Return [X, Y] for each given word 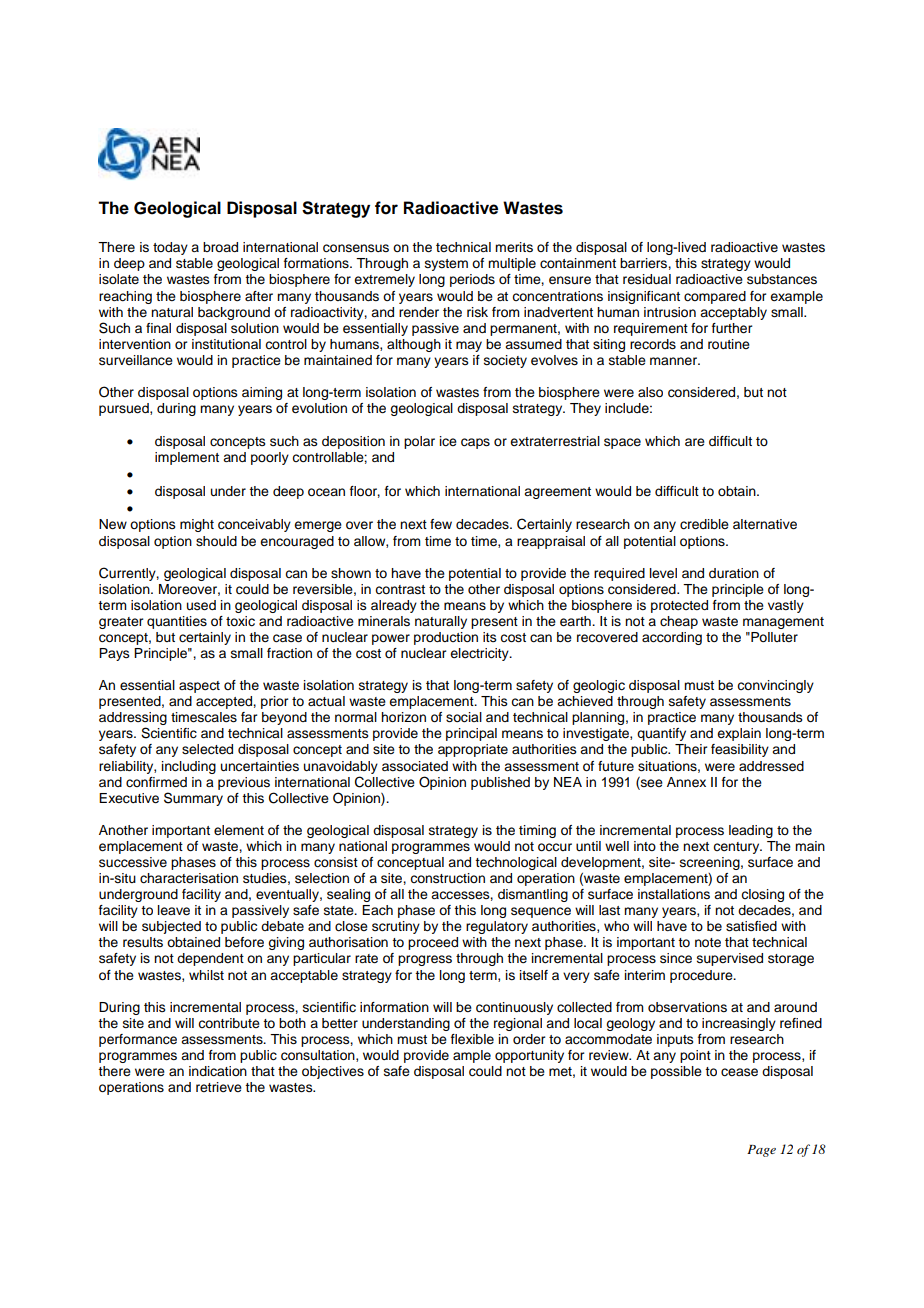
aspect [199, 687]
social [464, 717]
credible [704, 524]
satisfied [751, 926]
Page [761, 1151]
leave [174, 910]
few [441, 524]
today [170, 248]
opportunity [529, 1056]
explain [739, 734]
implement [187, 458]
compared [715, 297]
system [446, 265]
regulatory [497, 927]
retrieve [219, 1087]
